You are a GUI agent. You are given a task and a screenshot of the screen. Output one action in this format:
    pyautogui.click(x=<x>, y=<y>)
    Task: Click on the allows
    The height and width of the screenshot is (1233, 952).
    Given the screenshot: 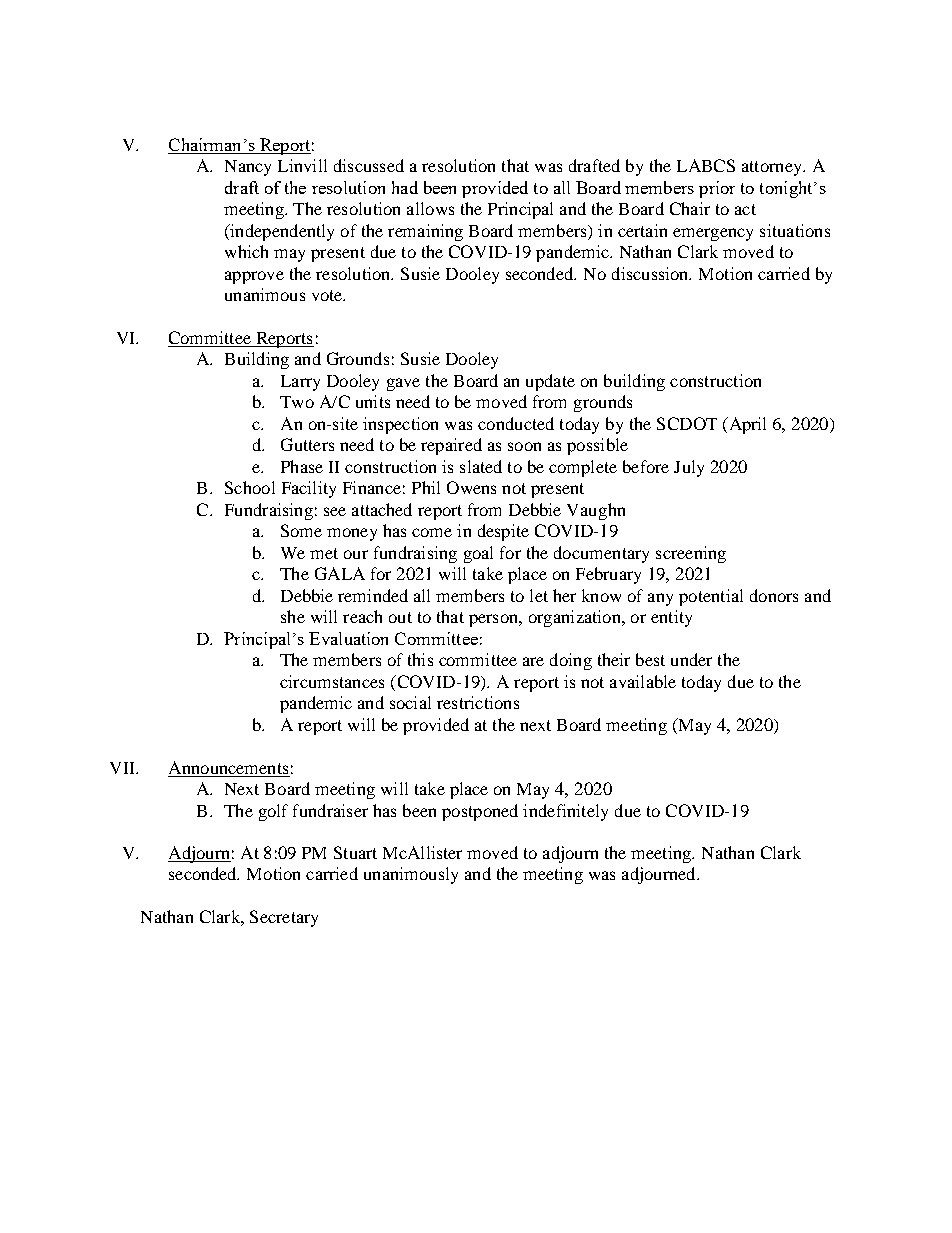 What is the action you would take?
    pyautogui.click(x=430, y=208)
